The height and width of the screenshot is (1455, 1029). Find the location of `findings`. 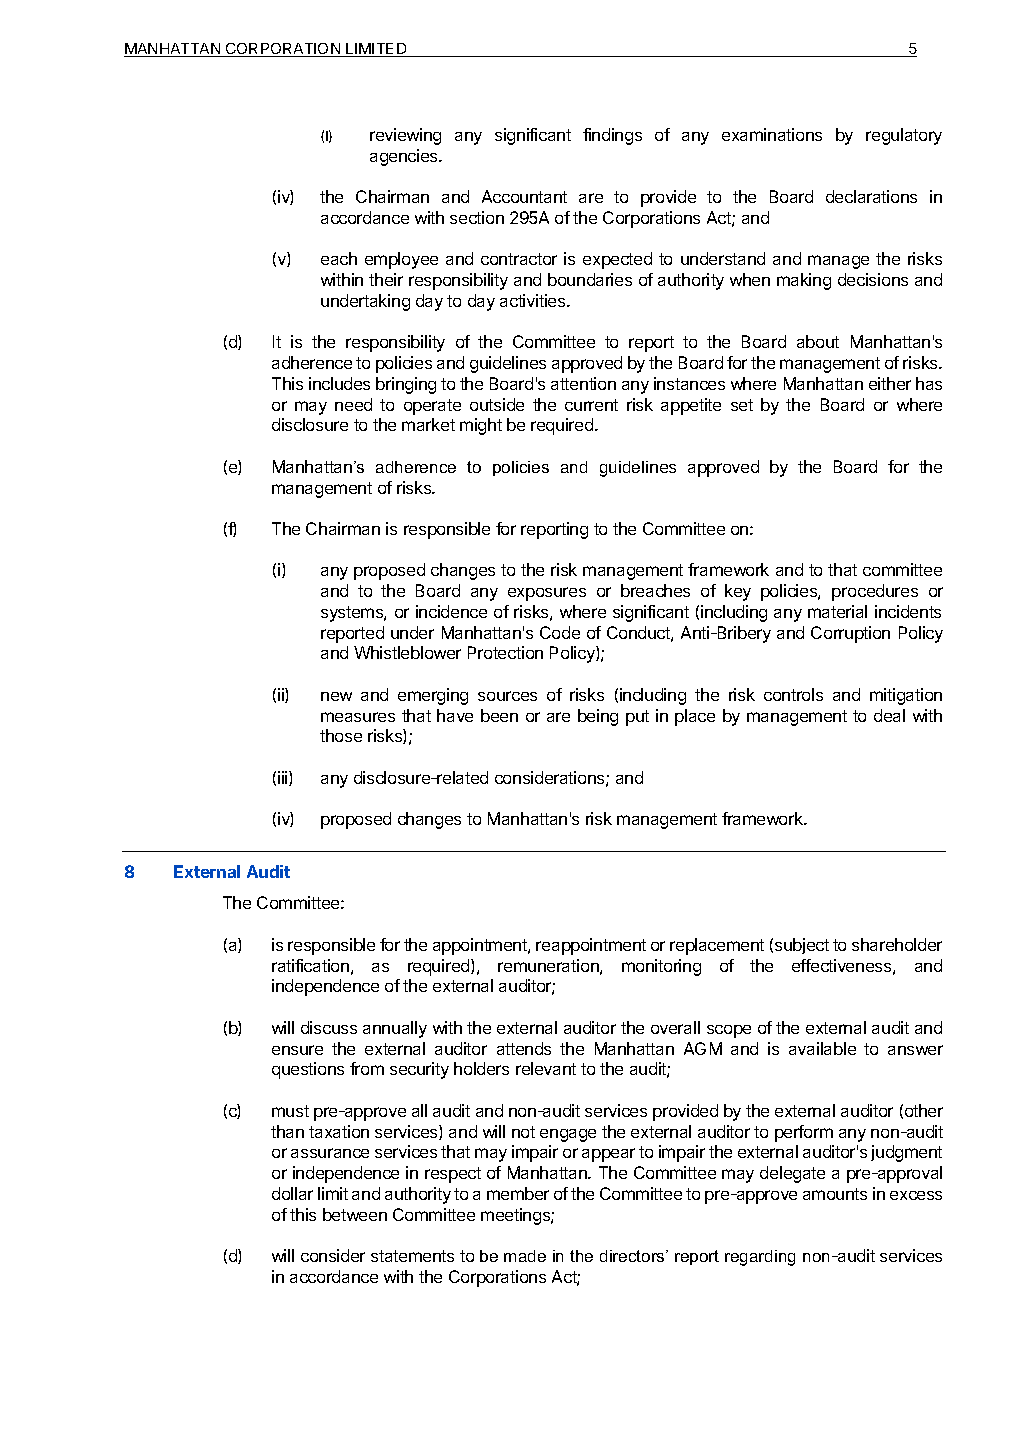

findings is located at coordinates (612, 136).
